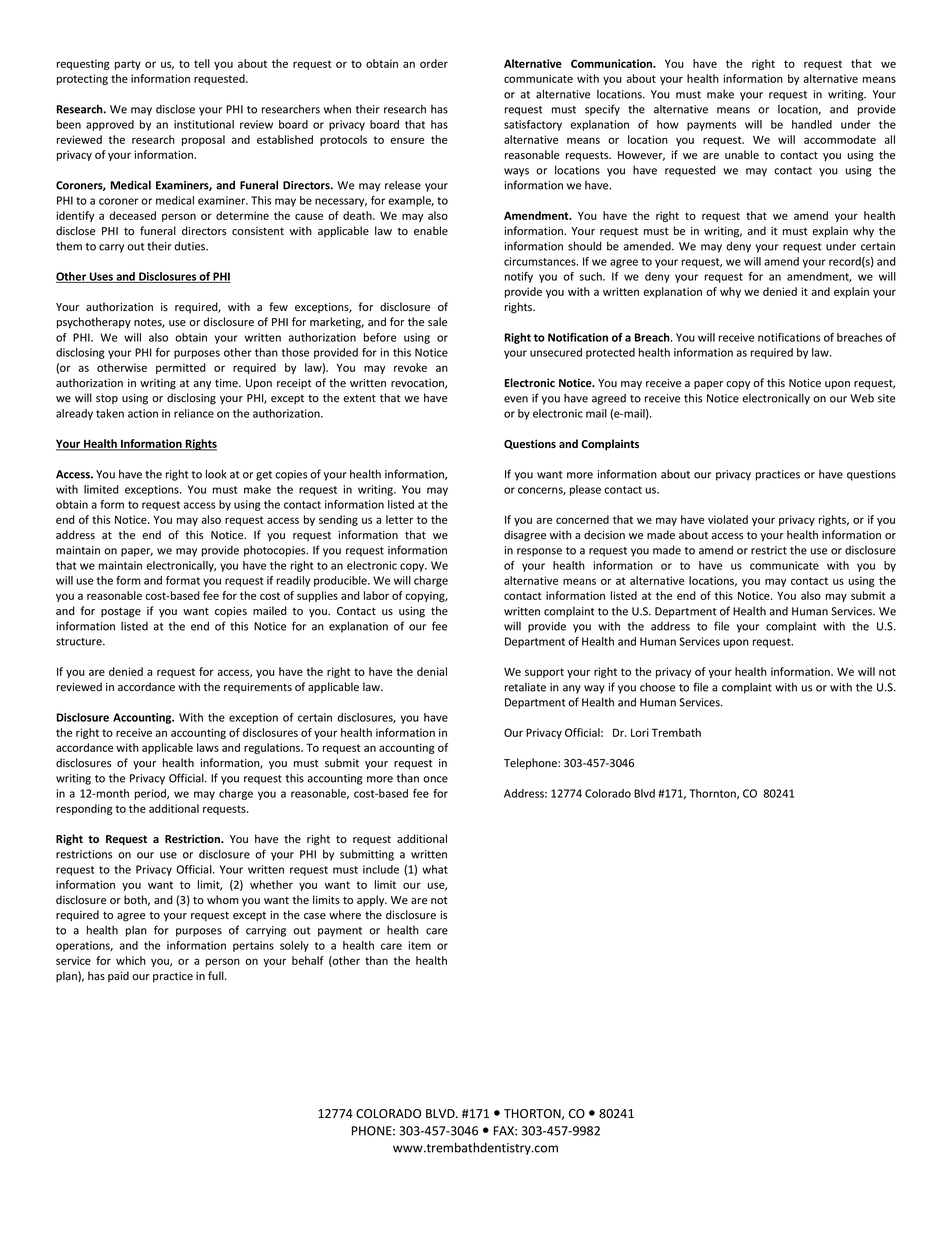 Image resolution: width=952 pixels, height=1233 pixels. Describe the element at coordinates (435, 869) in the document. I see `what` at that location.
